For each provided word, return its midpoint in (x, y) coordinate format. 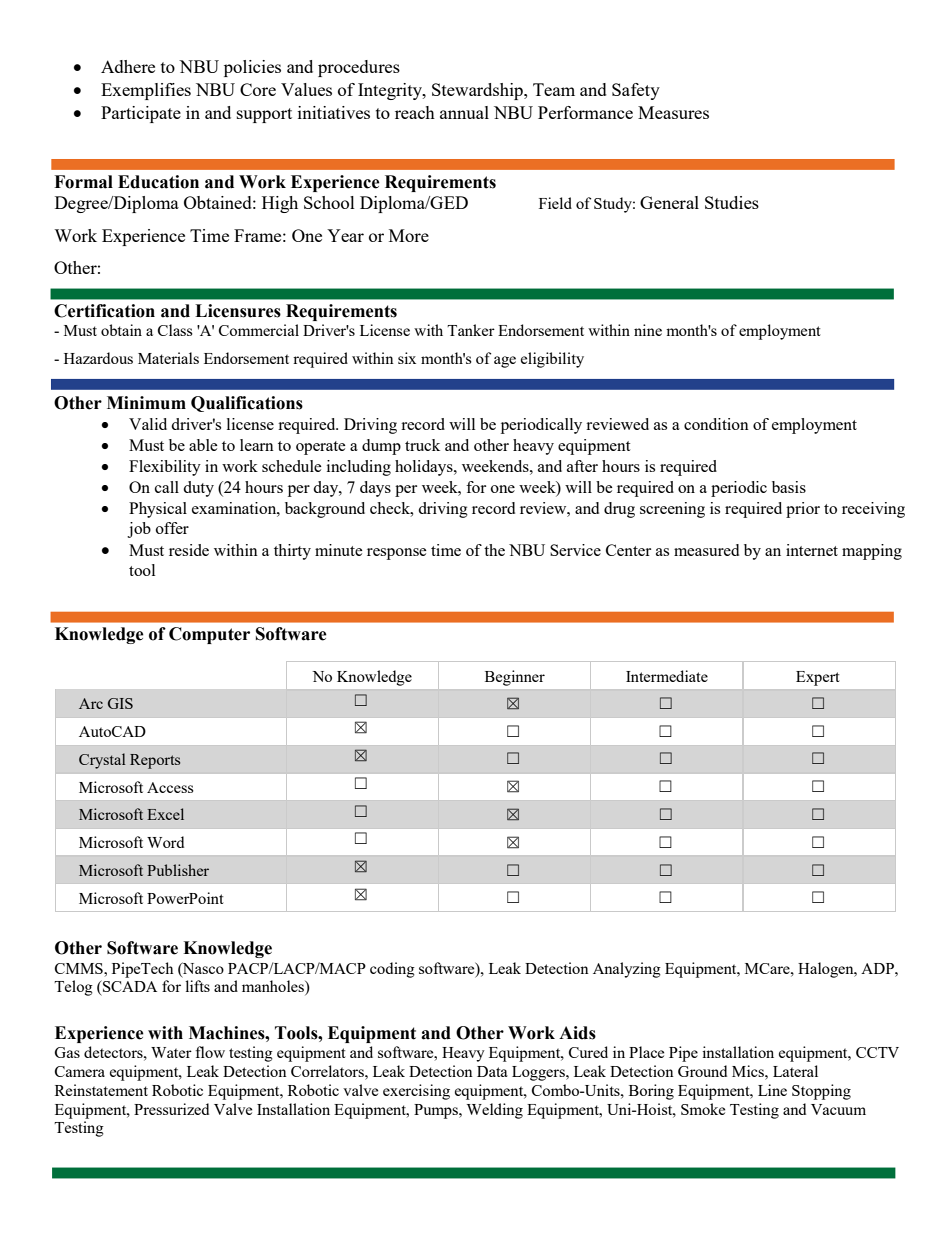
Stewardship (478, 91)
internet (812, 550)
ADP (878, 968)
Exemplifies (146, 91)
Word (165, 842)
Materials (168, 358)
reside (189, 550)
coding (392, 970)
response (397, 554)
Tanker (471, 330)
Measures (673, 112)
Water (171, 1052)
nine (648, 330)
